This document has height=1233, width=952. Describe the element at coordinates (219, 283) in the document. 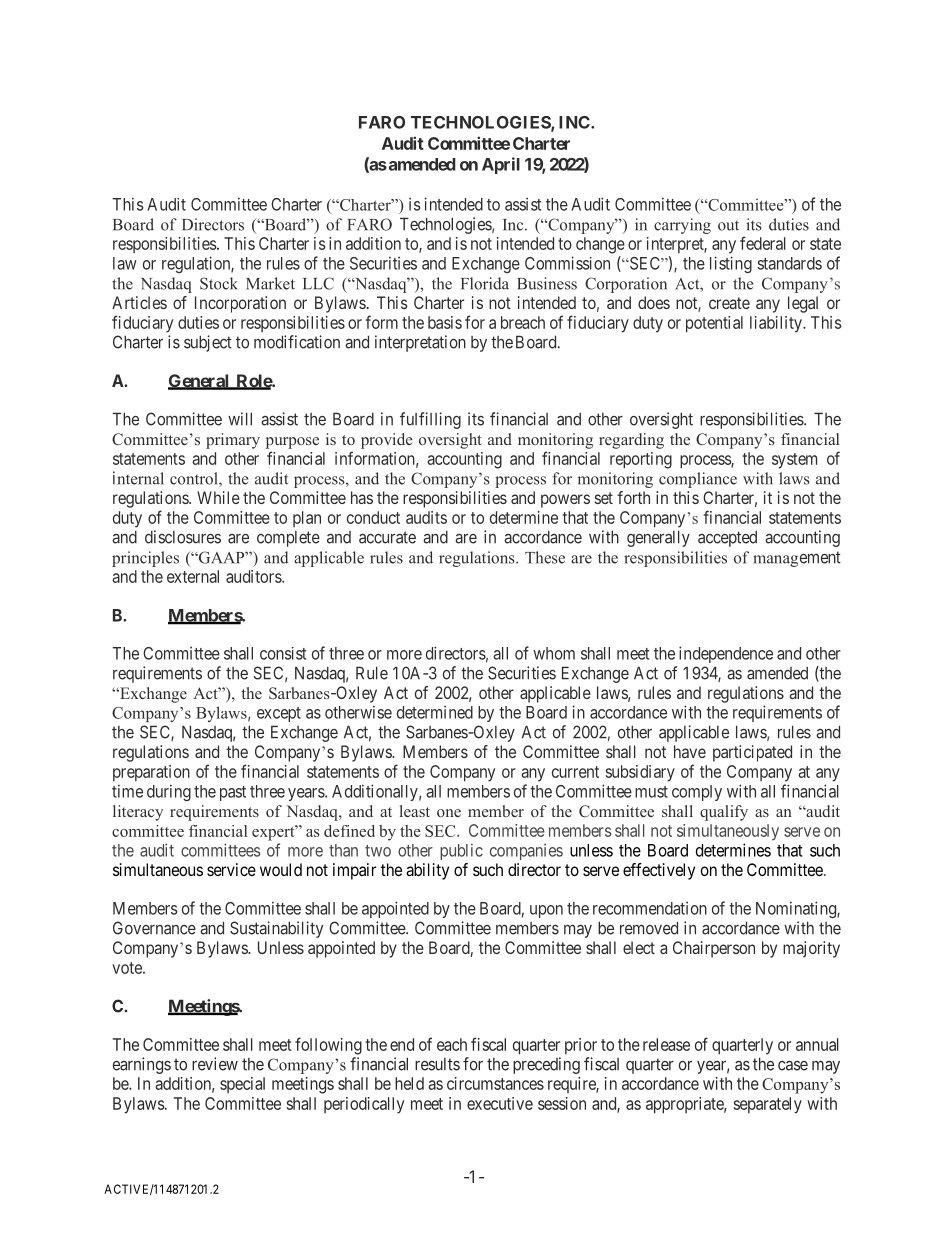

I see `Stock` at that location.
